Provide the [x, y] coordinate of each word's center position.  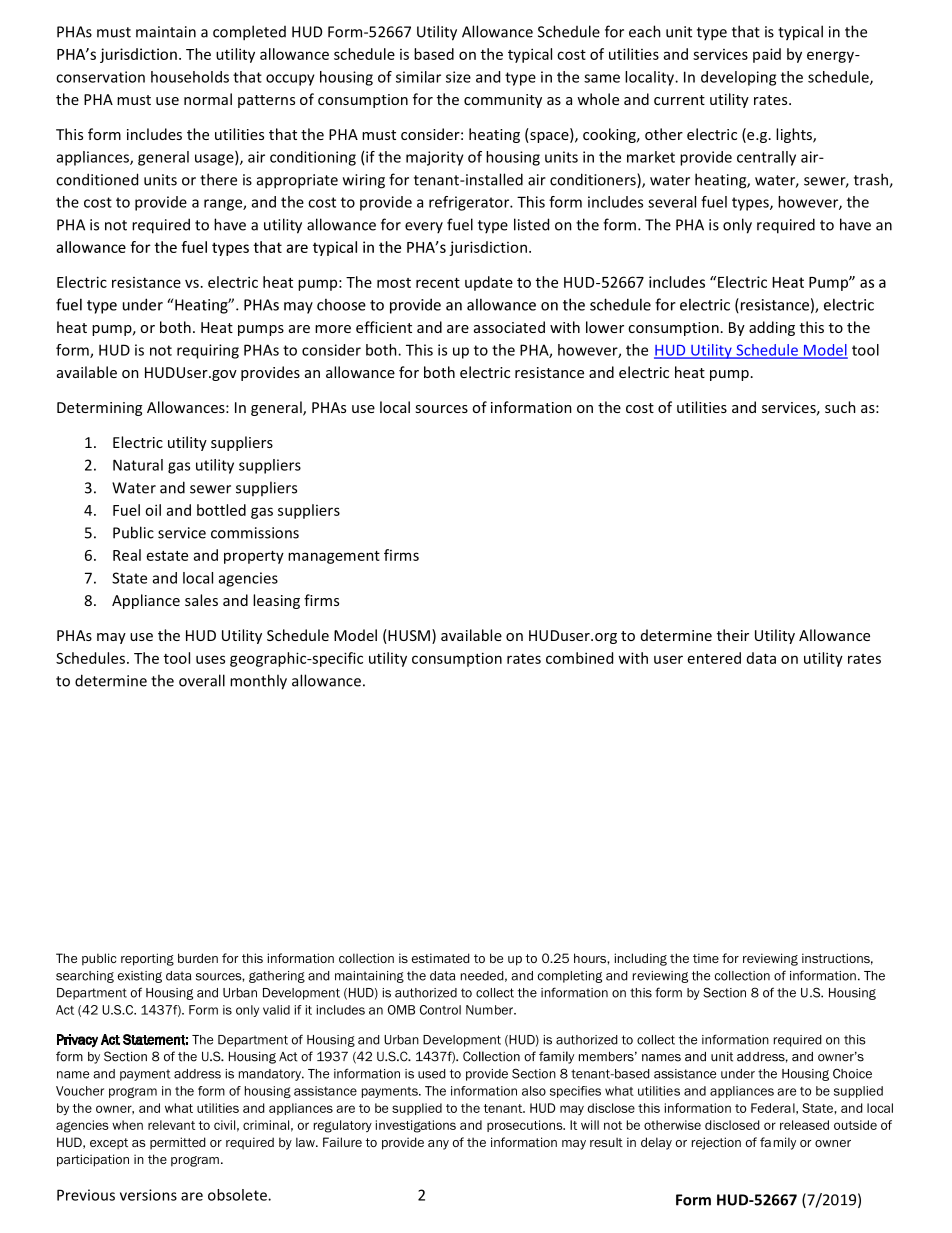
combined [579, 658]
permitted [178, 1143]
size [458, 77]
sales [201, 600]
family [778, 1143]
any [438, 1145]
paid [767, 55]
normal [208, 99]
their [733, 635]
